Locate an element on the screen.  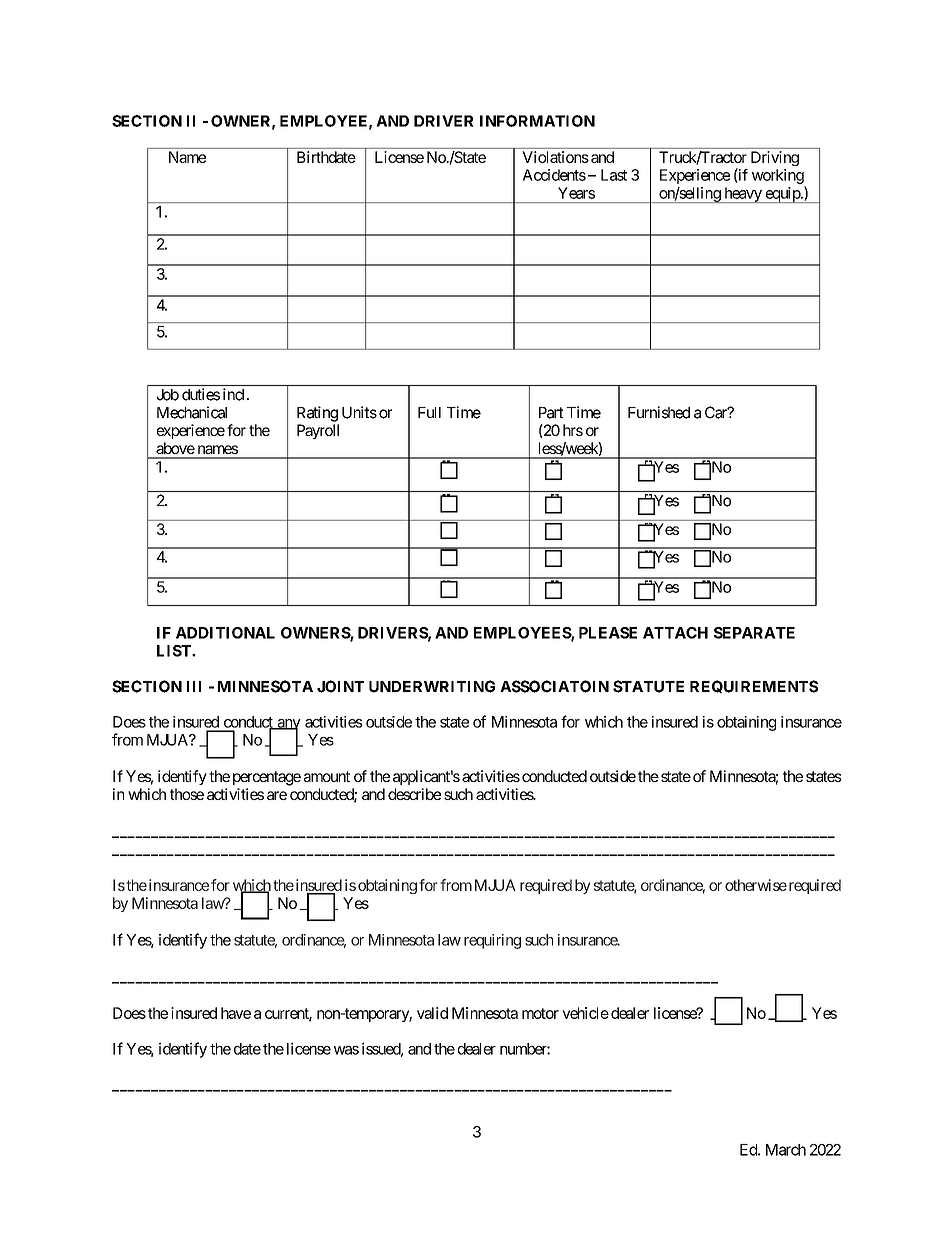
describe is located at coordinates (414, 794).
